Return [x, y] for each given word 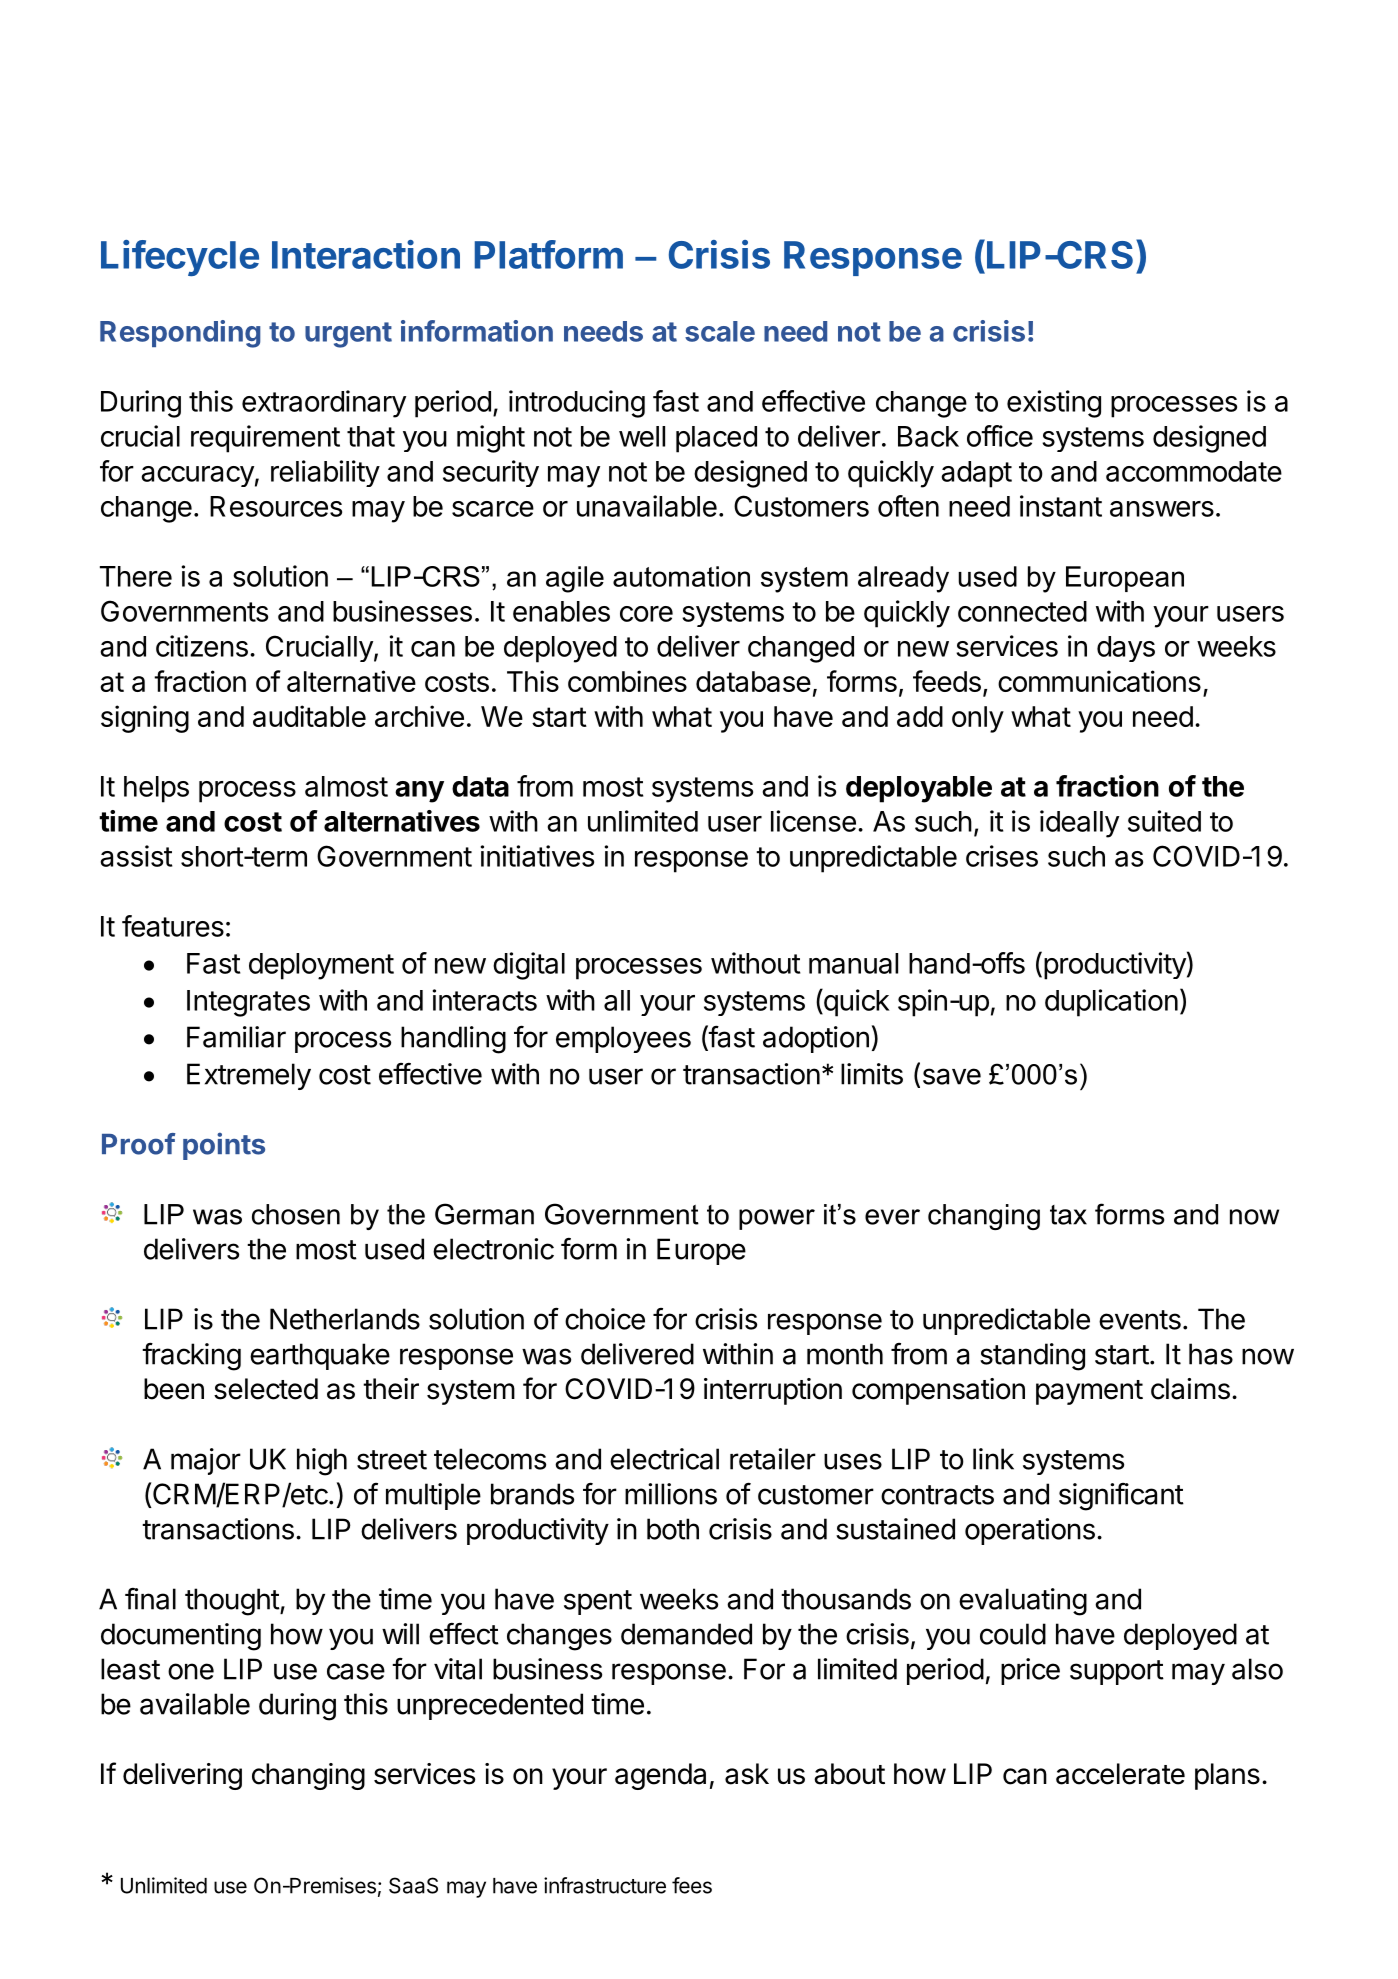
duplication [1111, 1003]
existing [1054, 404]
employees [623, 1039]
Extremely [249, 1076]
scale [720, 331]
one [191, 1671]
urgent [348, 335]
